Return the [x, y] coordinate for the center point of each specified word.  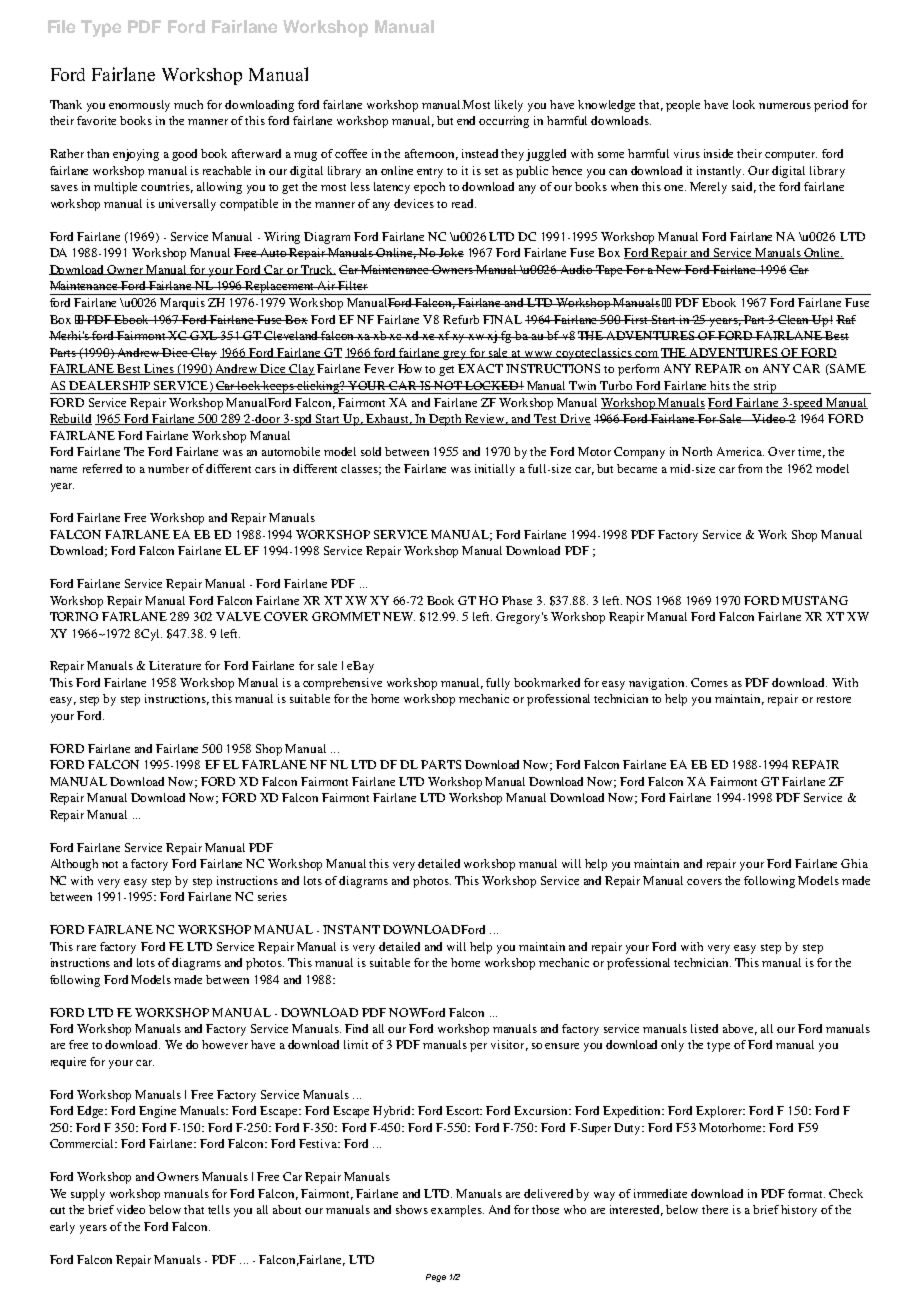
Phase [517, 600]
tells [219, 1209]
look [744, 104]
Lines [159, 369]
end [466, 120]
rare [86, 948]
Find [356, 1028]
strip [765, 387]
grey [455, 355]
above [740, 1029]
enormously [139, 106]
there [715, 1209]
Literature [175, 665]
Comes [709, 682]
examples [457, 1211]
